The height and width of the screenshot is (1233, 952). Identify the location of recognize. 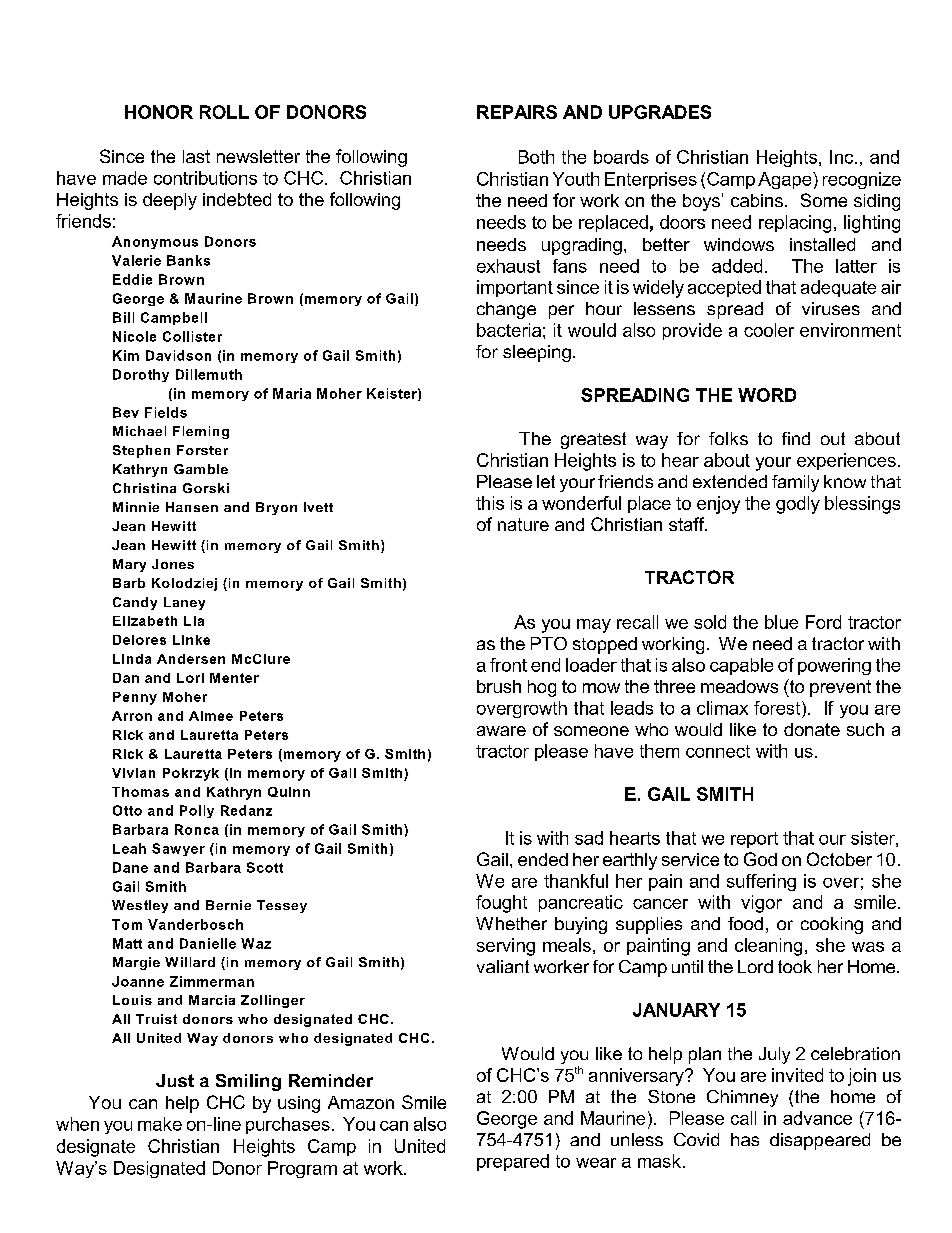
(862, 180).
